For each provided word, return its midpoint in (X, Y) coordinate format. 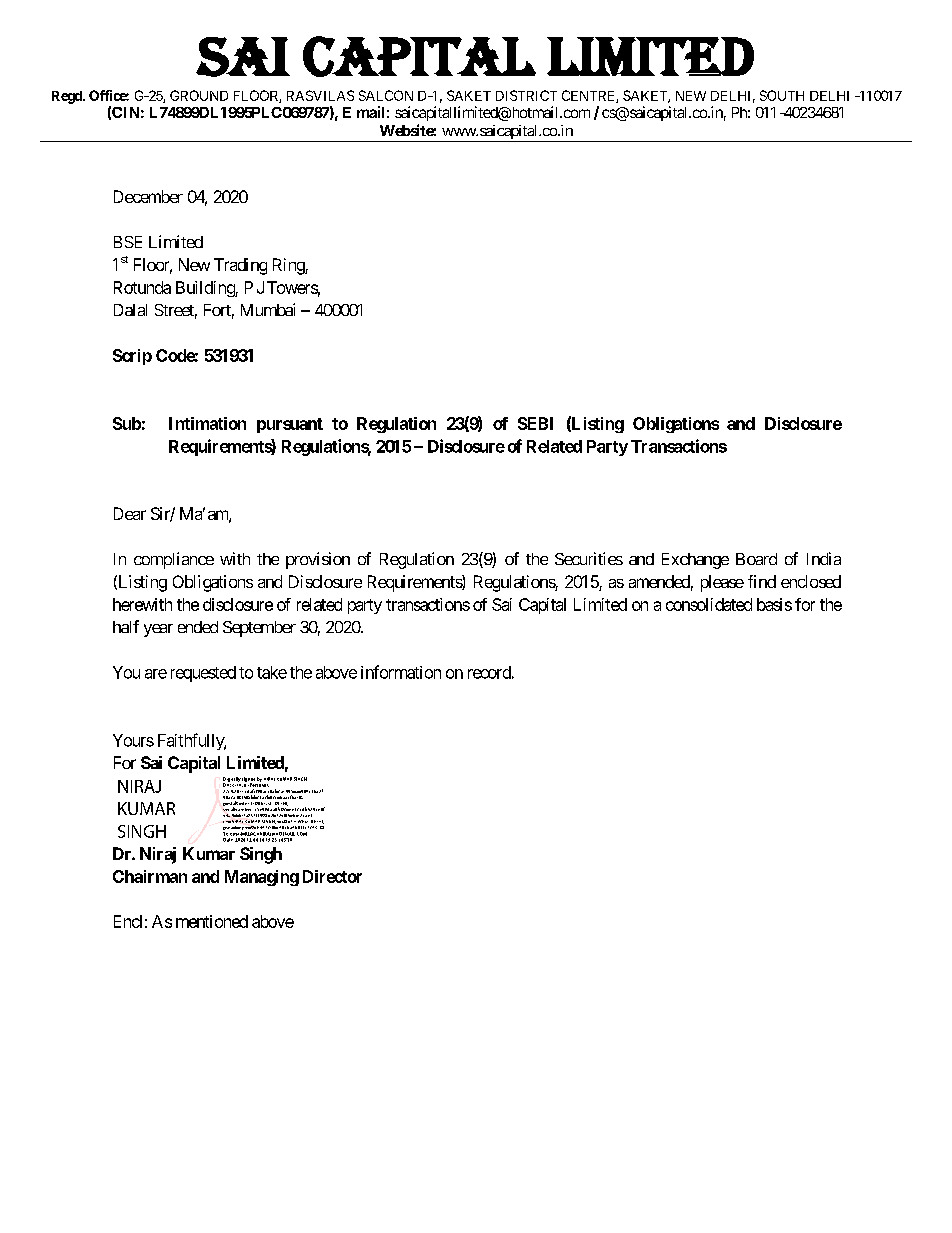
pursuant (290, 425)
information (401, 672)
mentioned (212, 921)
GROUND (199, 95)
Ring (289, 266)
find (762, 581)
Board (756, 559)
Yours (133, 740)
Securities (589, 558)
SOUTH (782, 95)
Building (206, 289)
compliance (174, 560)
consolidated (709, 604)
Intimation (207, 423)
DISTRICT (526, 95)
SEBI (535, 423)
